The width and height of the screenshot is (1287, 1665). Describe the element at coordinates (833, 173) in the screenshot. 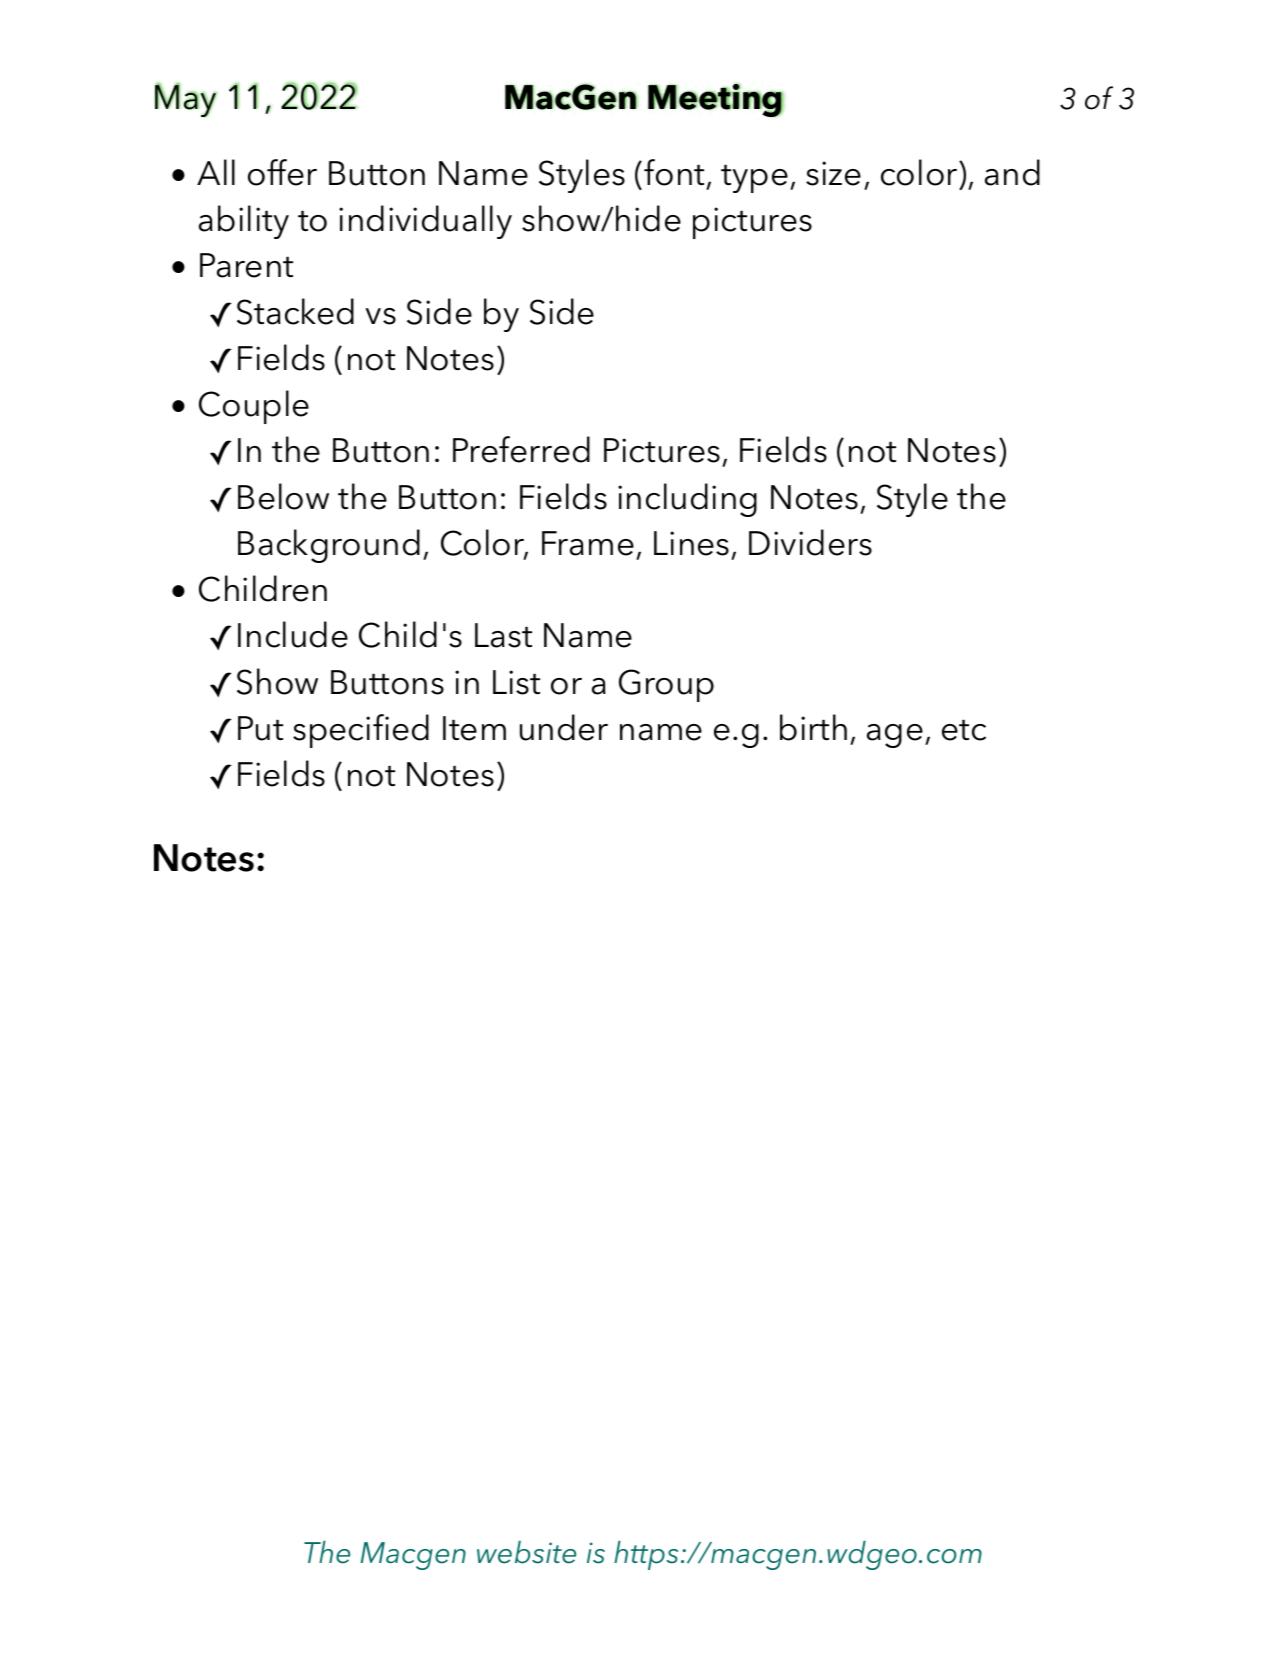

I see `size` at that location.
